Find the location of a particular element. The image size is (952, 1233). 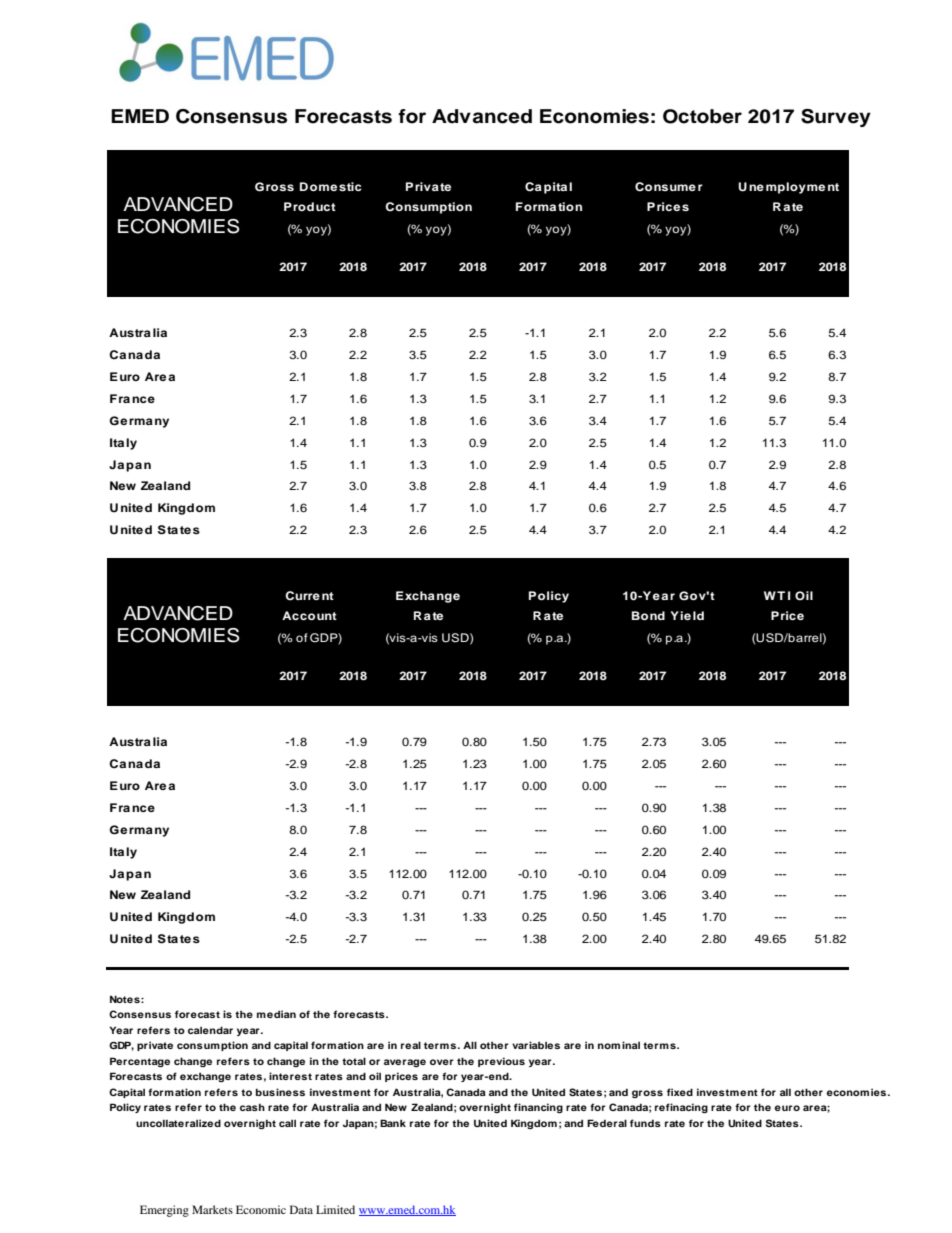

Percentage is located at coordinates (140, 1062).
